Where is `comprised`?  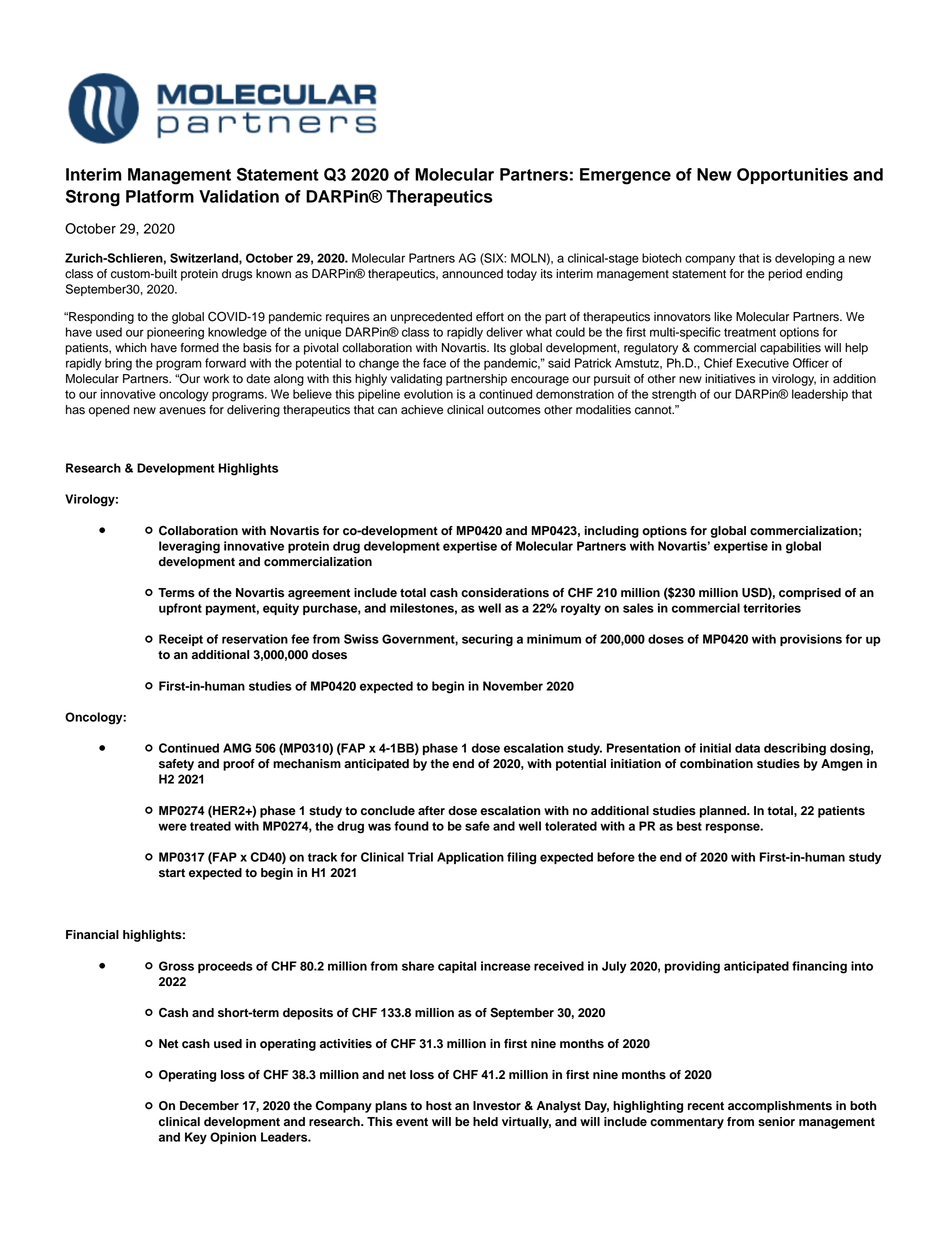 comprised is located at coordinates (810, 594).
